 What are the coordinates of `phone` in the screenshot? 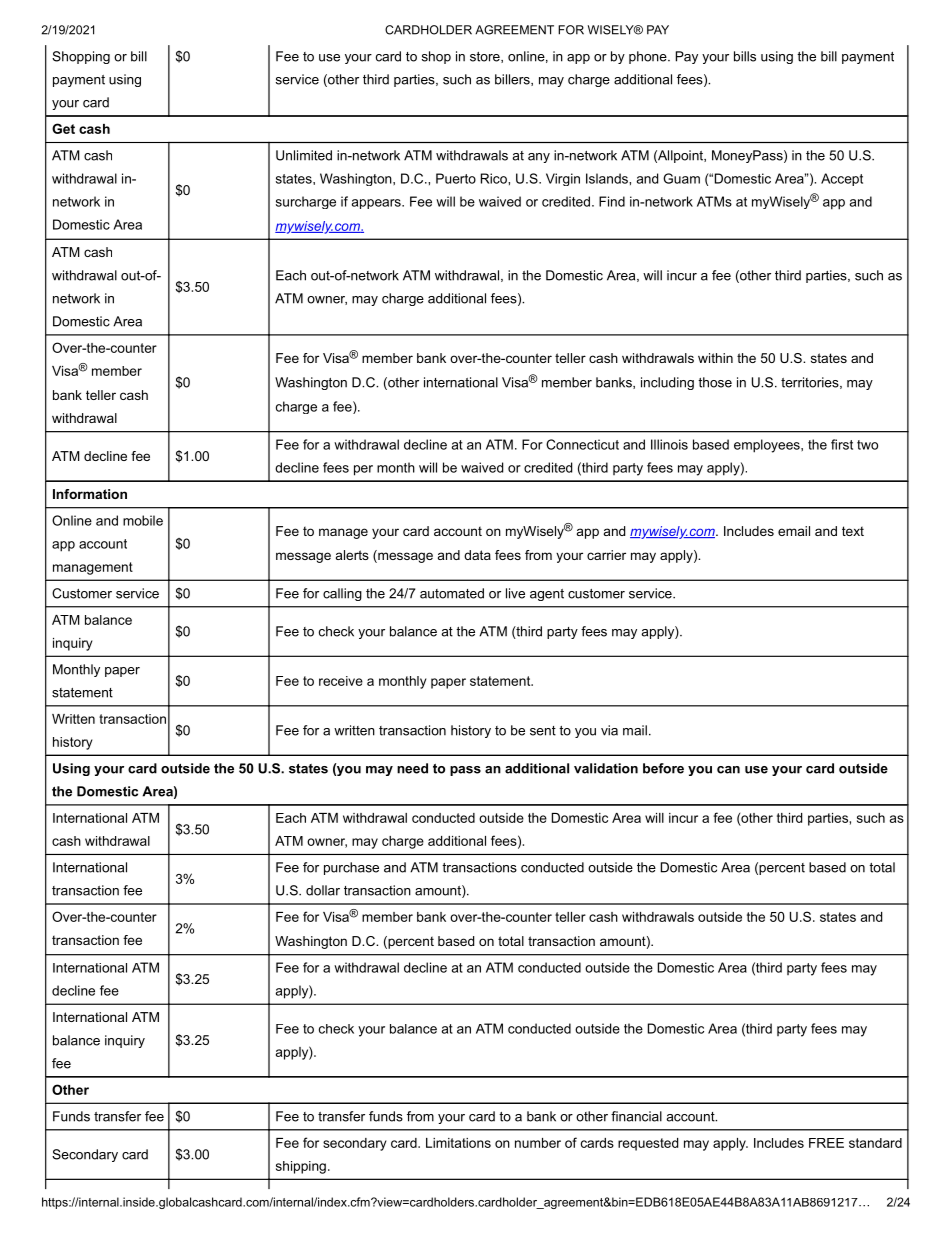 It's located at (649, 57).
